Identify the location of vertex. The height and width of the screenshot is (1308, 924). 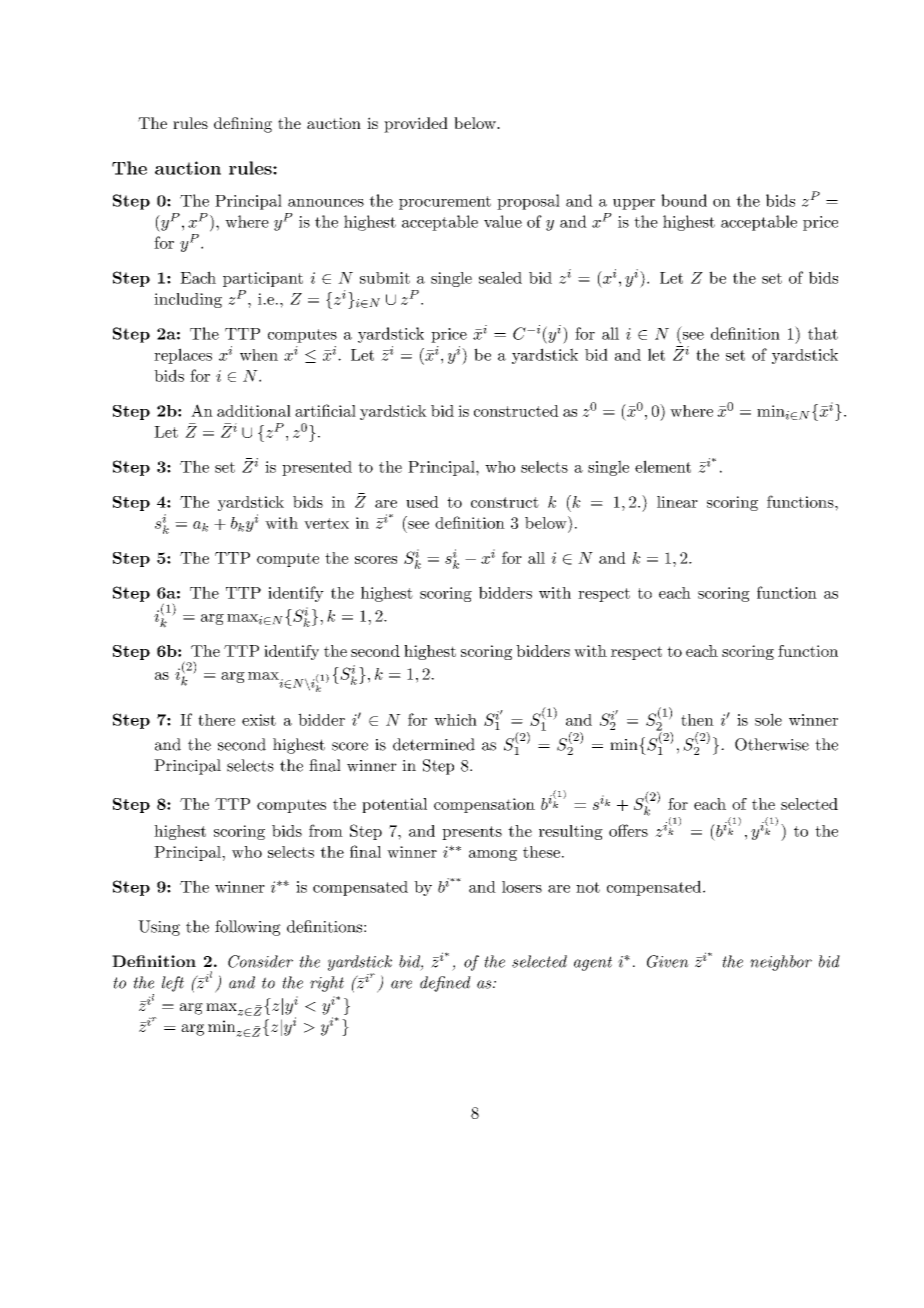
(326, 523).
